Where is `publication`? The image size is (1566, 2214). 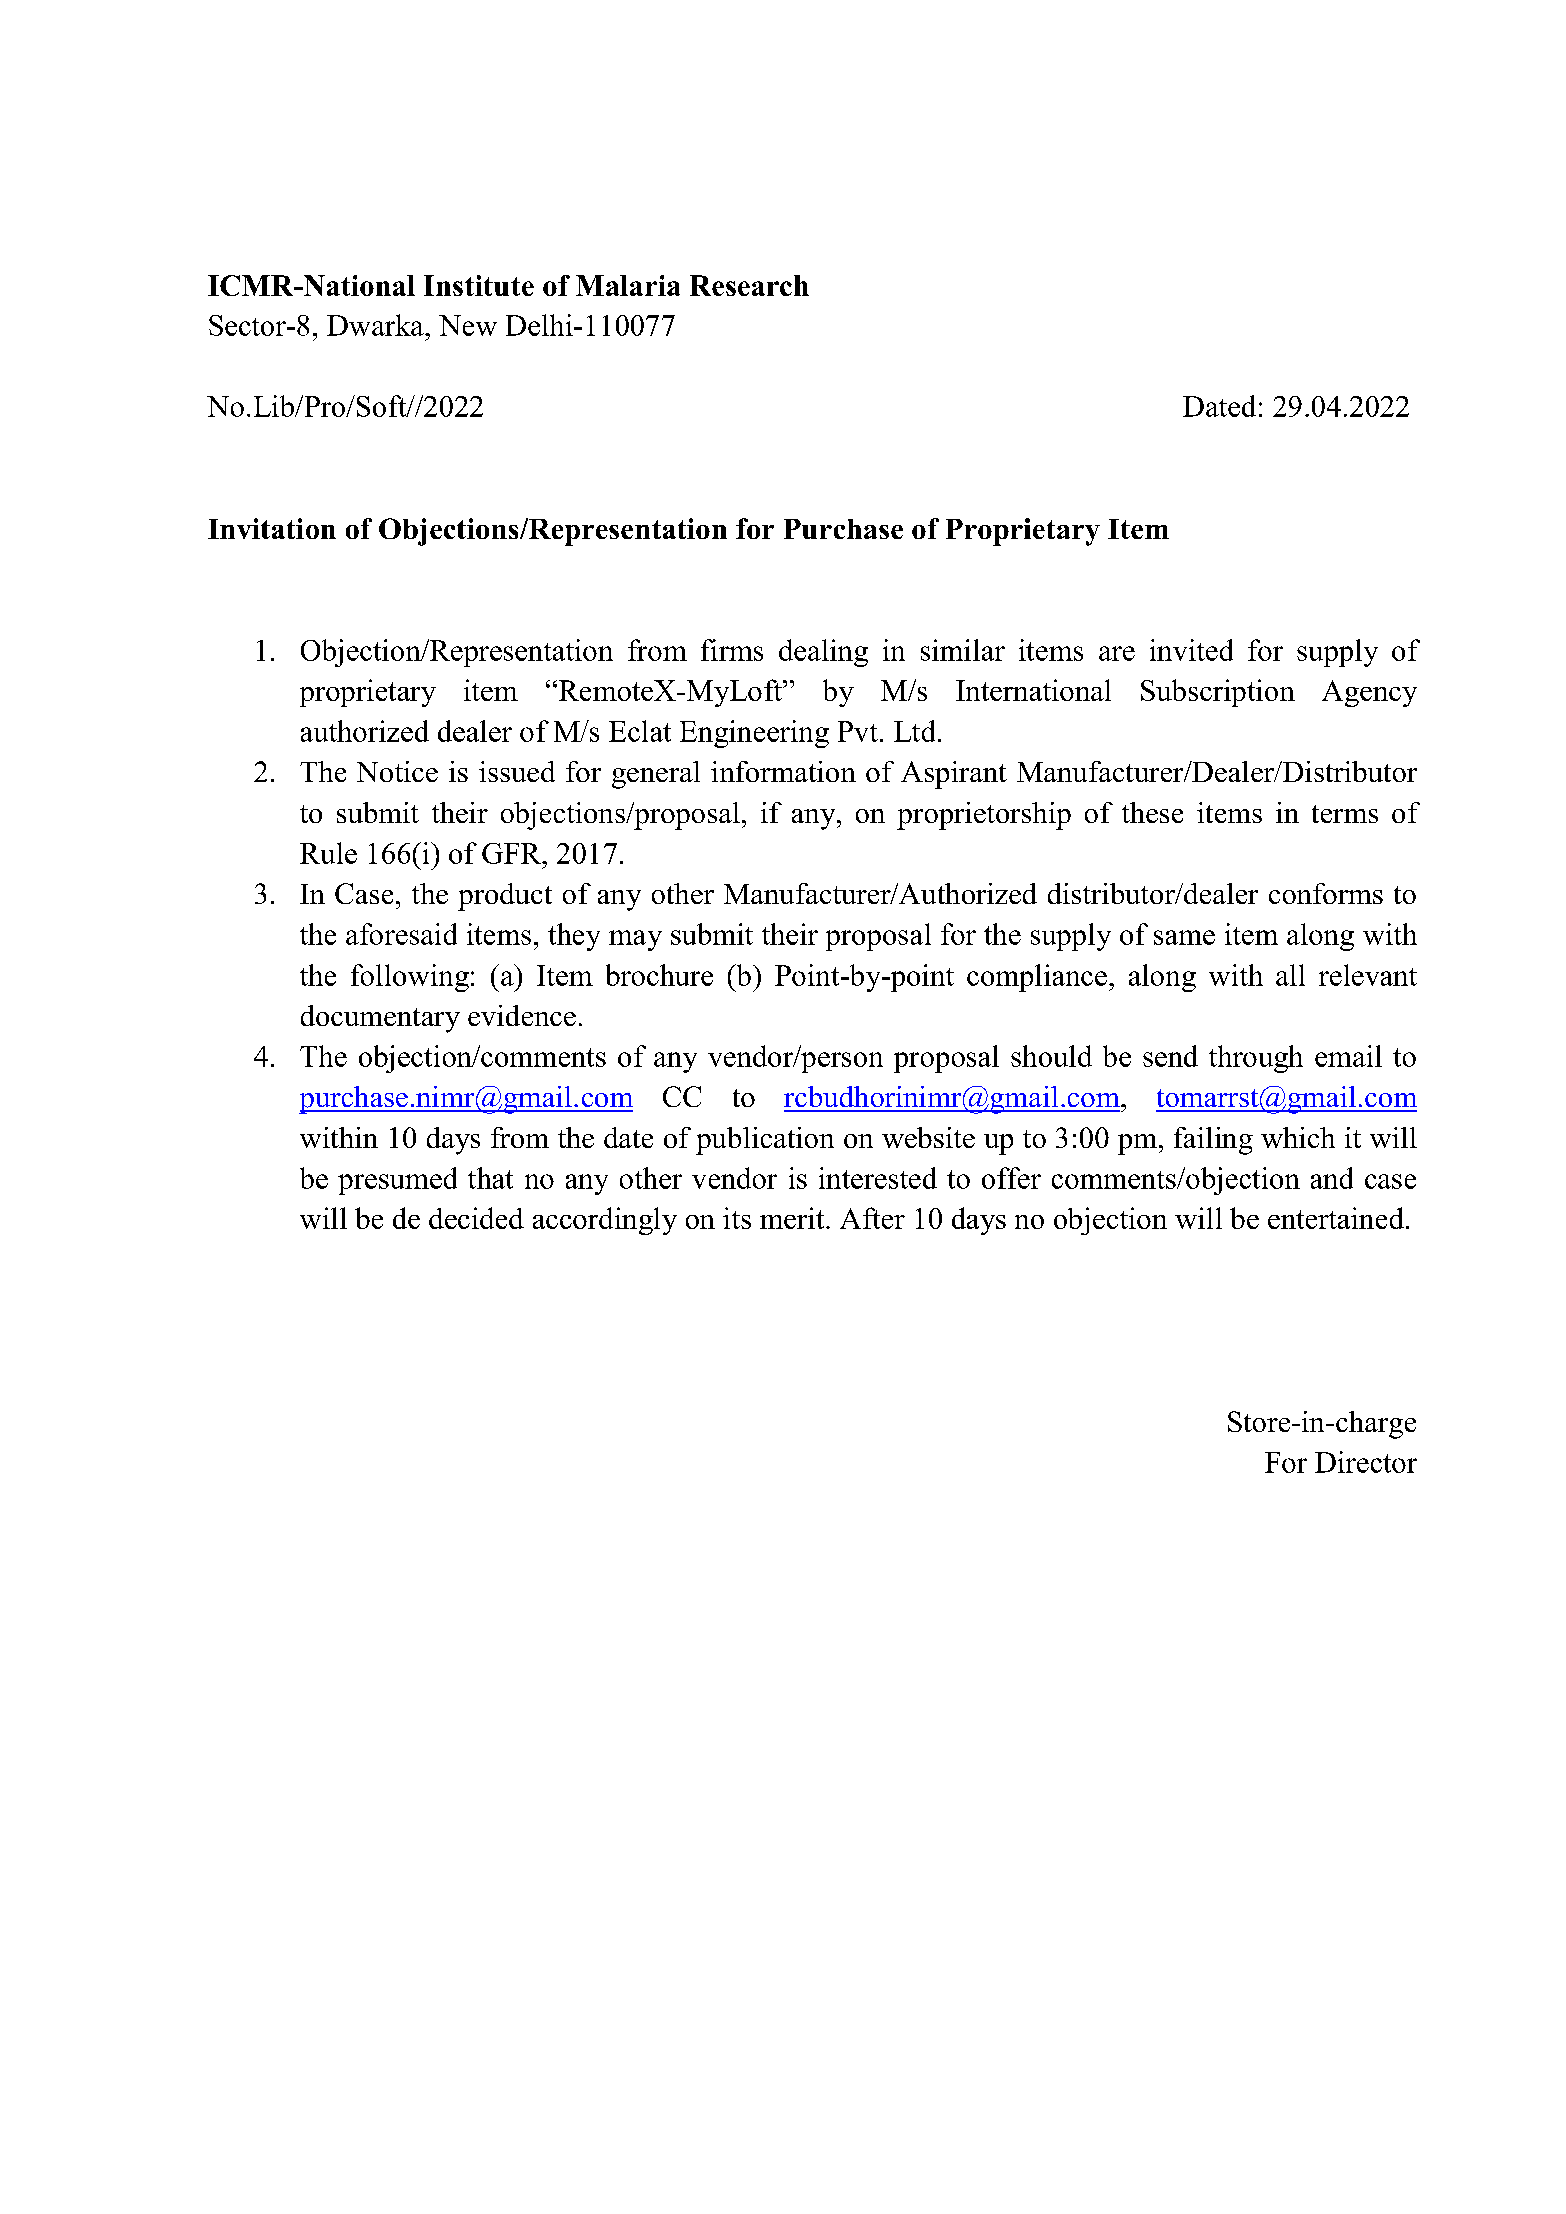
publication is located at coordinates (765, 1141).
